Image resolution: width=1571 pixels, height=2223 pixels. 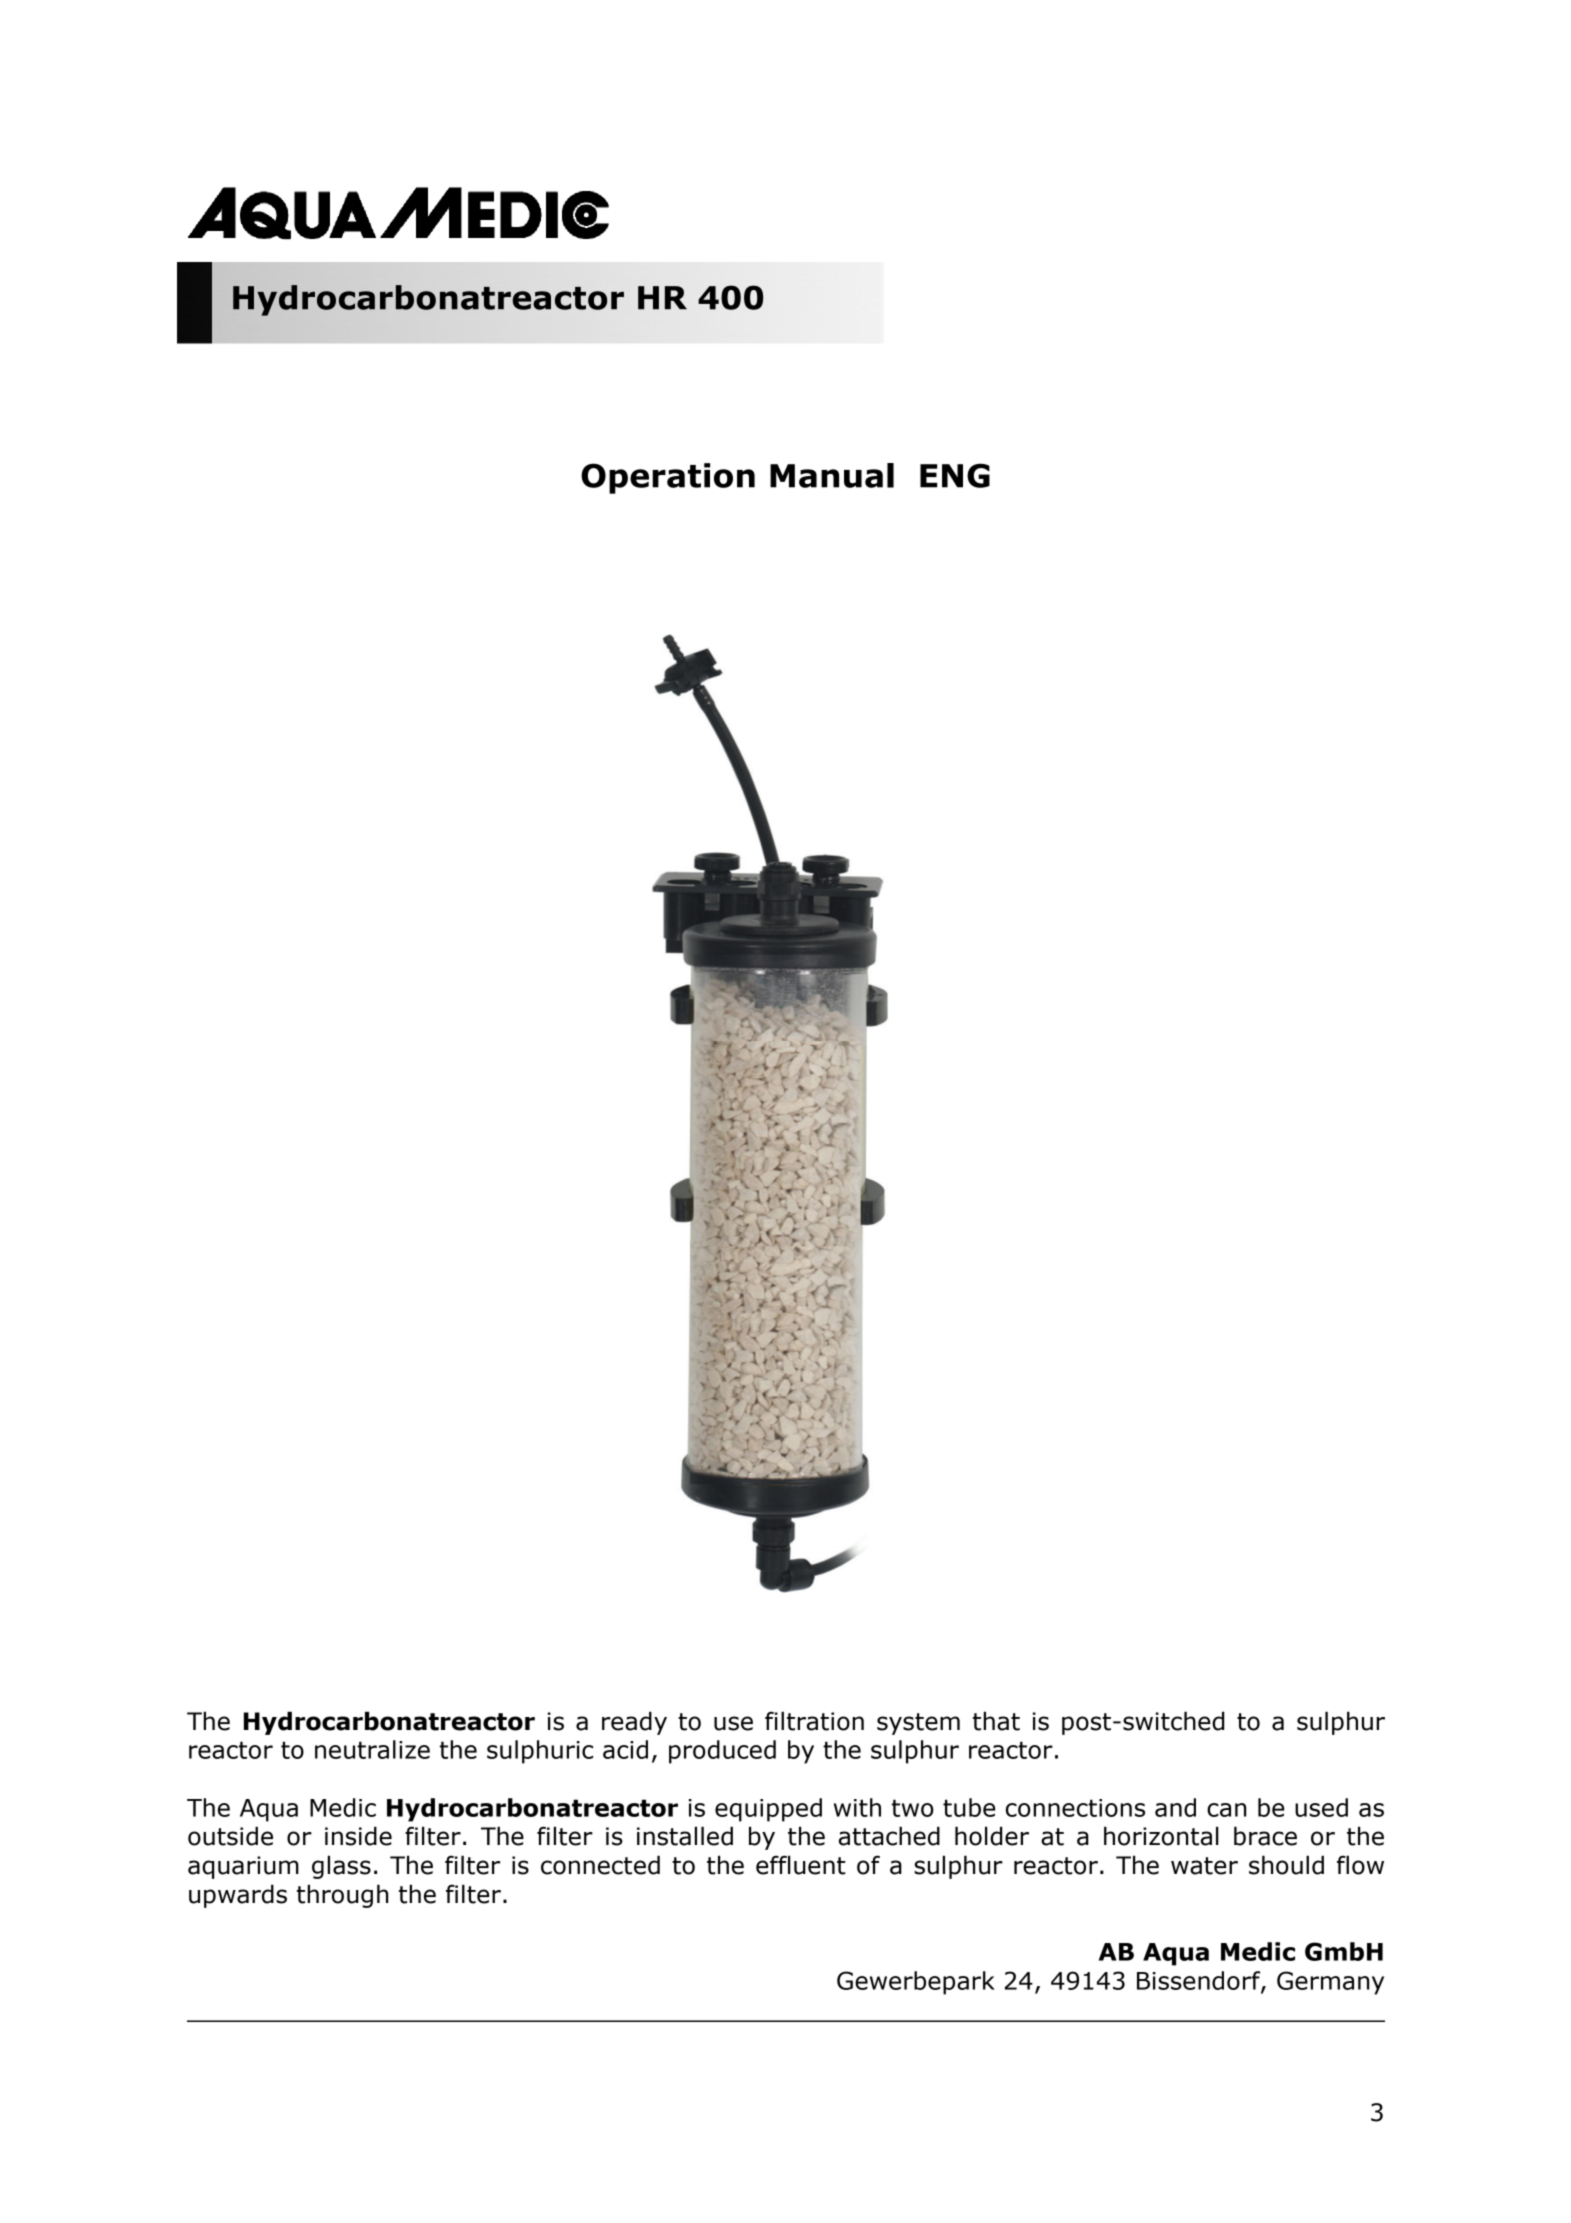 What do you see at coordinates (918, 1724) in the screenshot?
I see `system` at bounding box center [918, 1724].
